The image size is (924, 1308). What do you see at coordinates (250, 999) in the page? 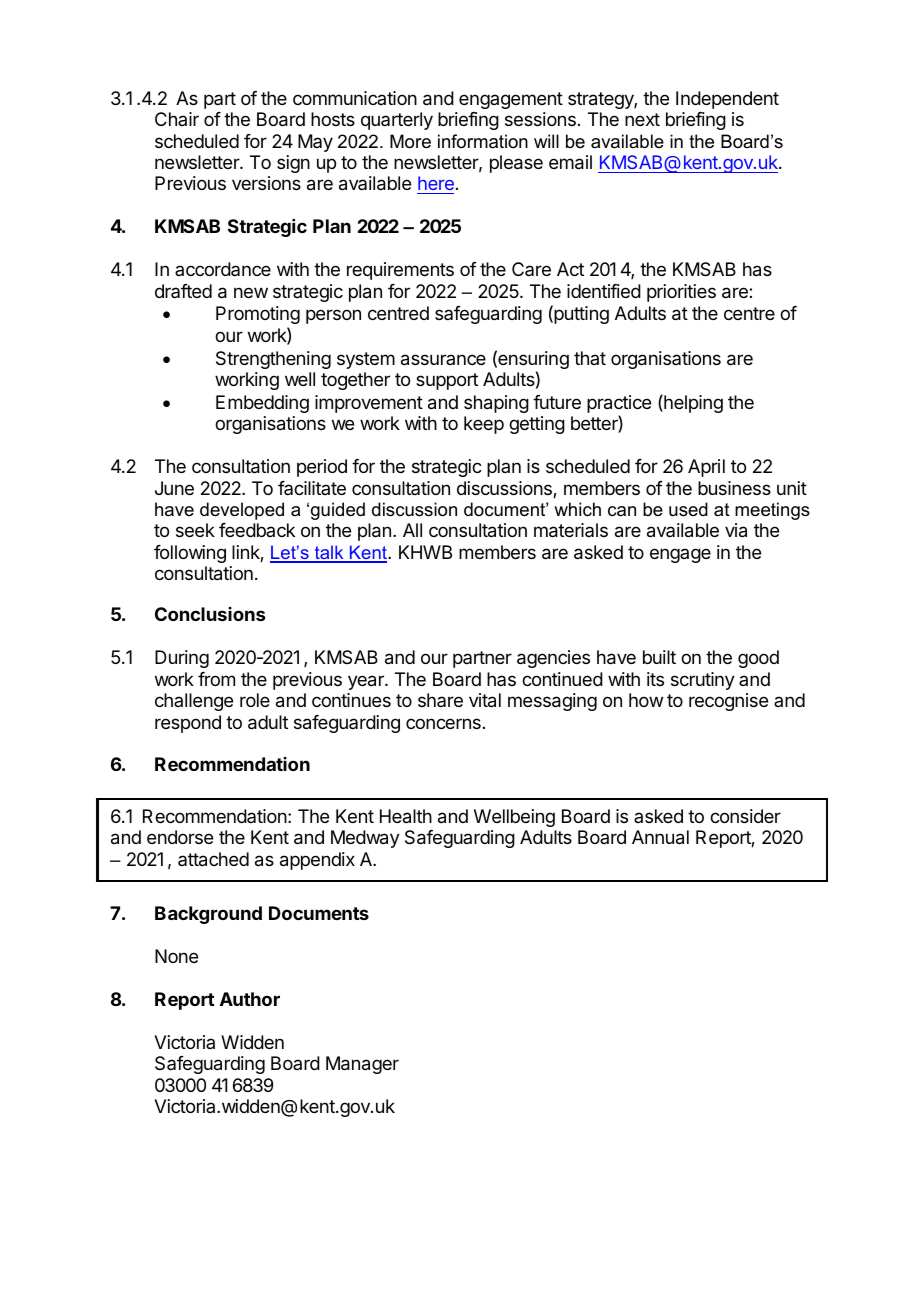
I see `Author` at bounding box center [250, 999].
